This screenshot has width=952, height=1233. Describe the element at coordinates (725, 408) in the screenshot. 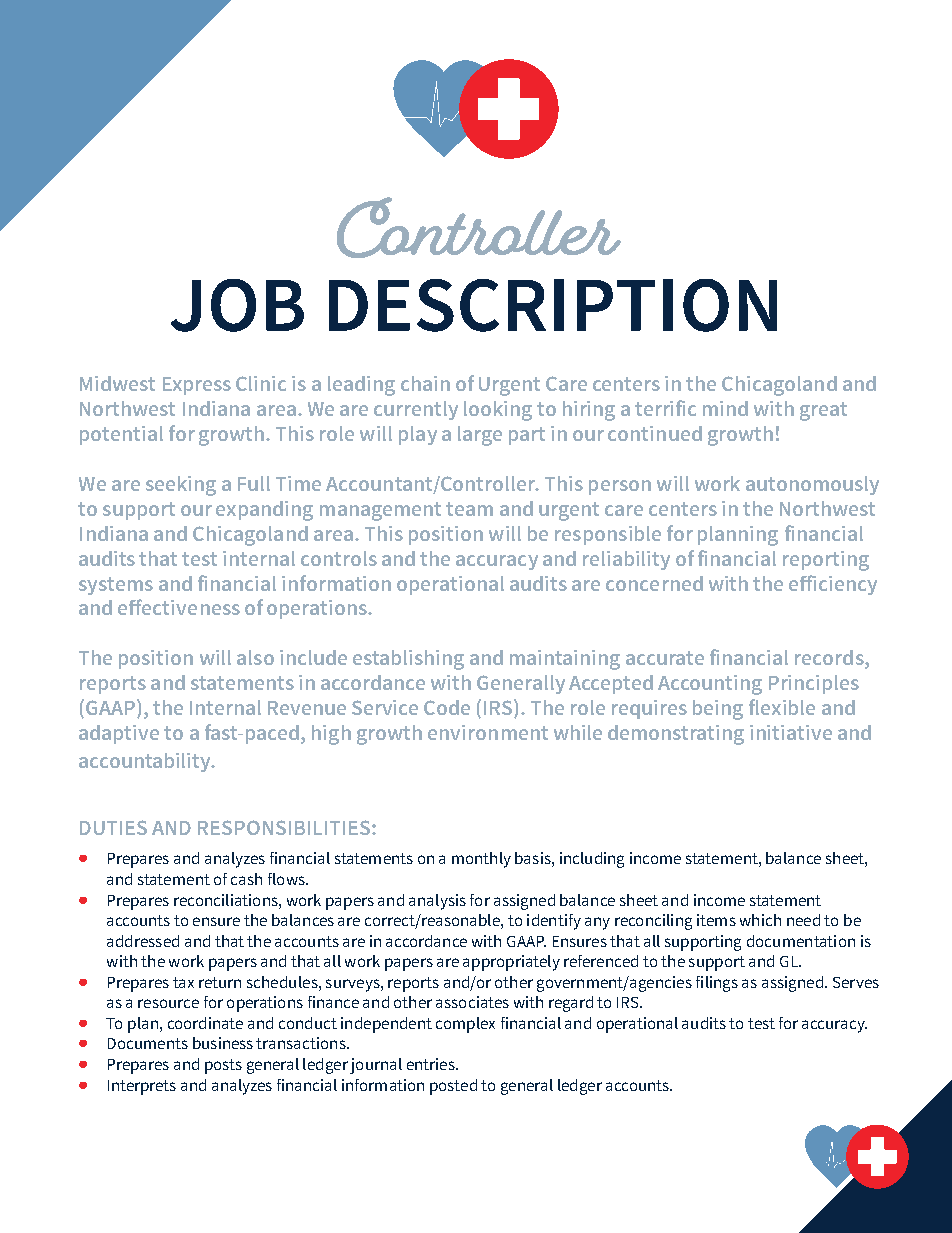

I see `mind` at that location.
